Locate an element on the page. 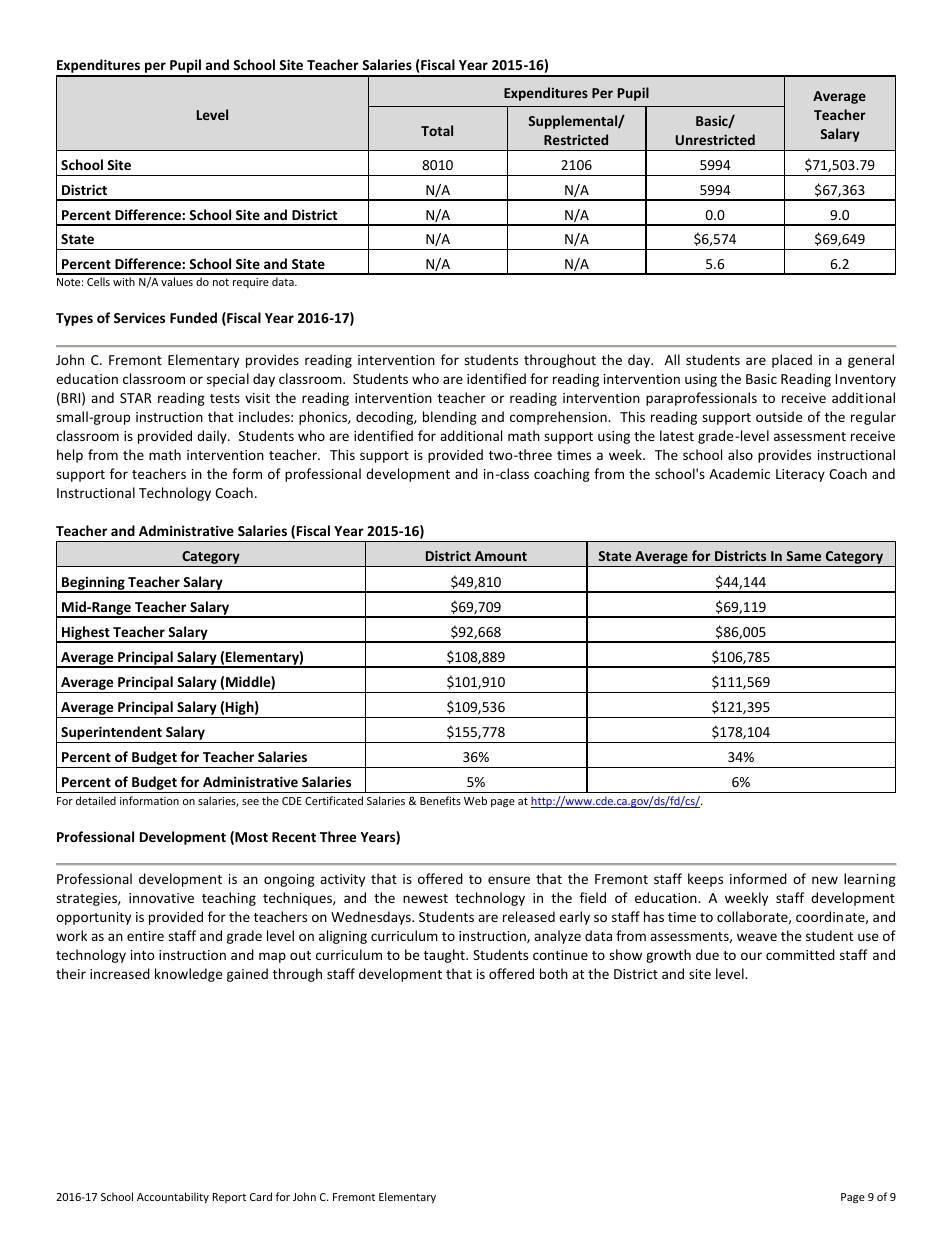  placed is located at coordinates (792, 361).
